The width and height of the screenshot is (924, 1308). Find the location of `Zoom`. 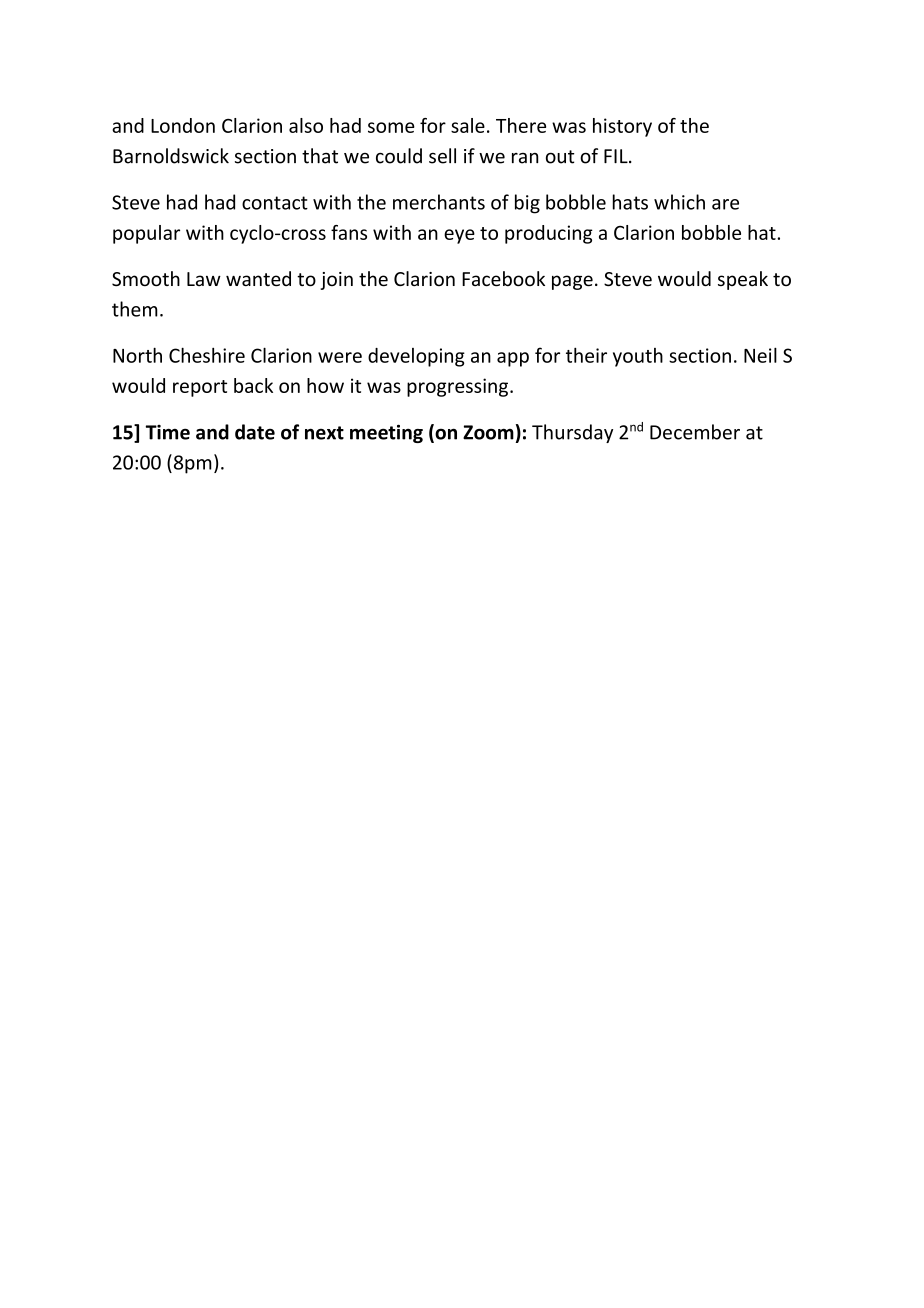

Zoom is located at coordinates (488, 432).
